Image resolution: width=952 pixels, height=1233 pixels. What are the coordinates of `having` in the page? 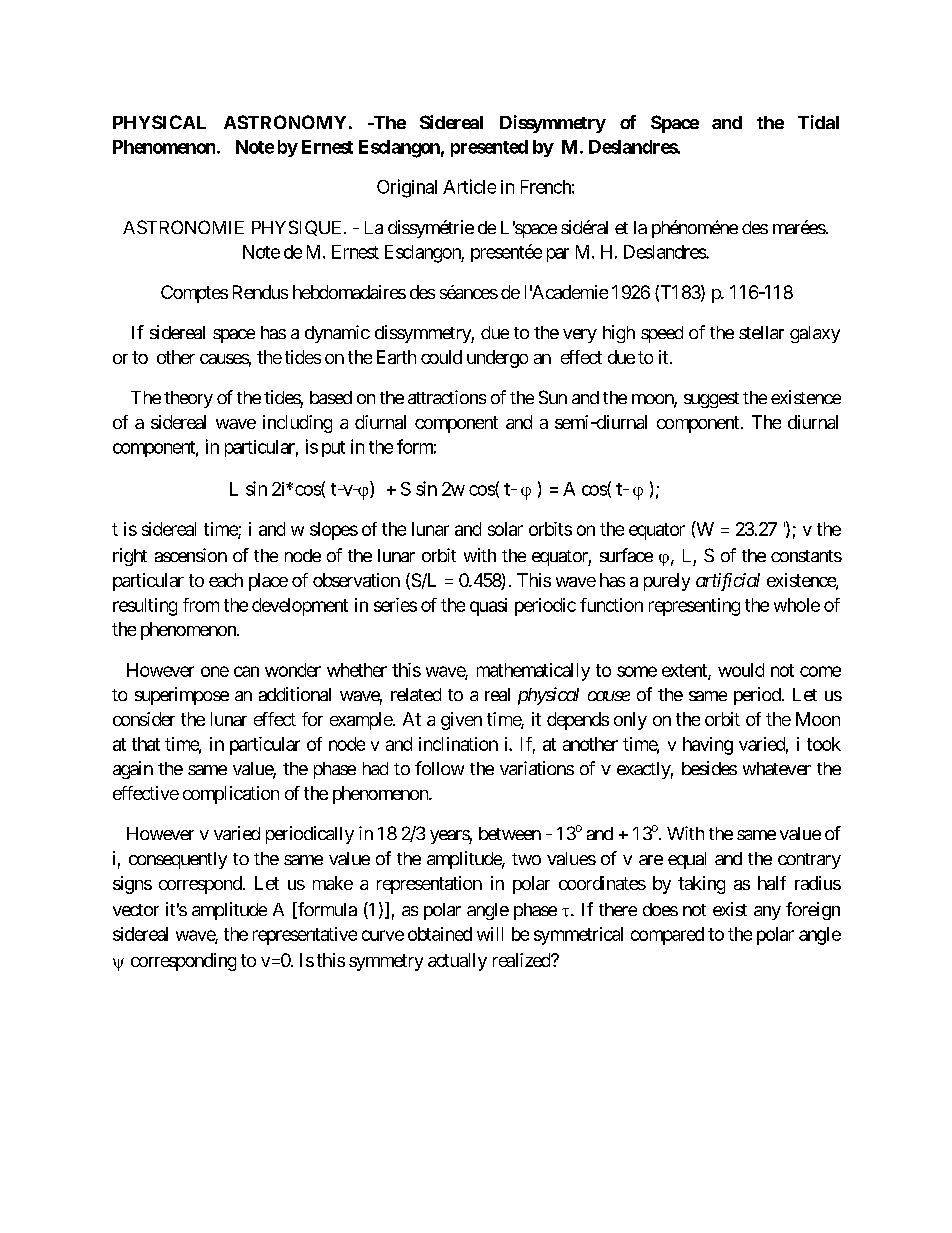 It's located at (708, 746).
